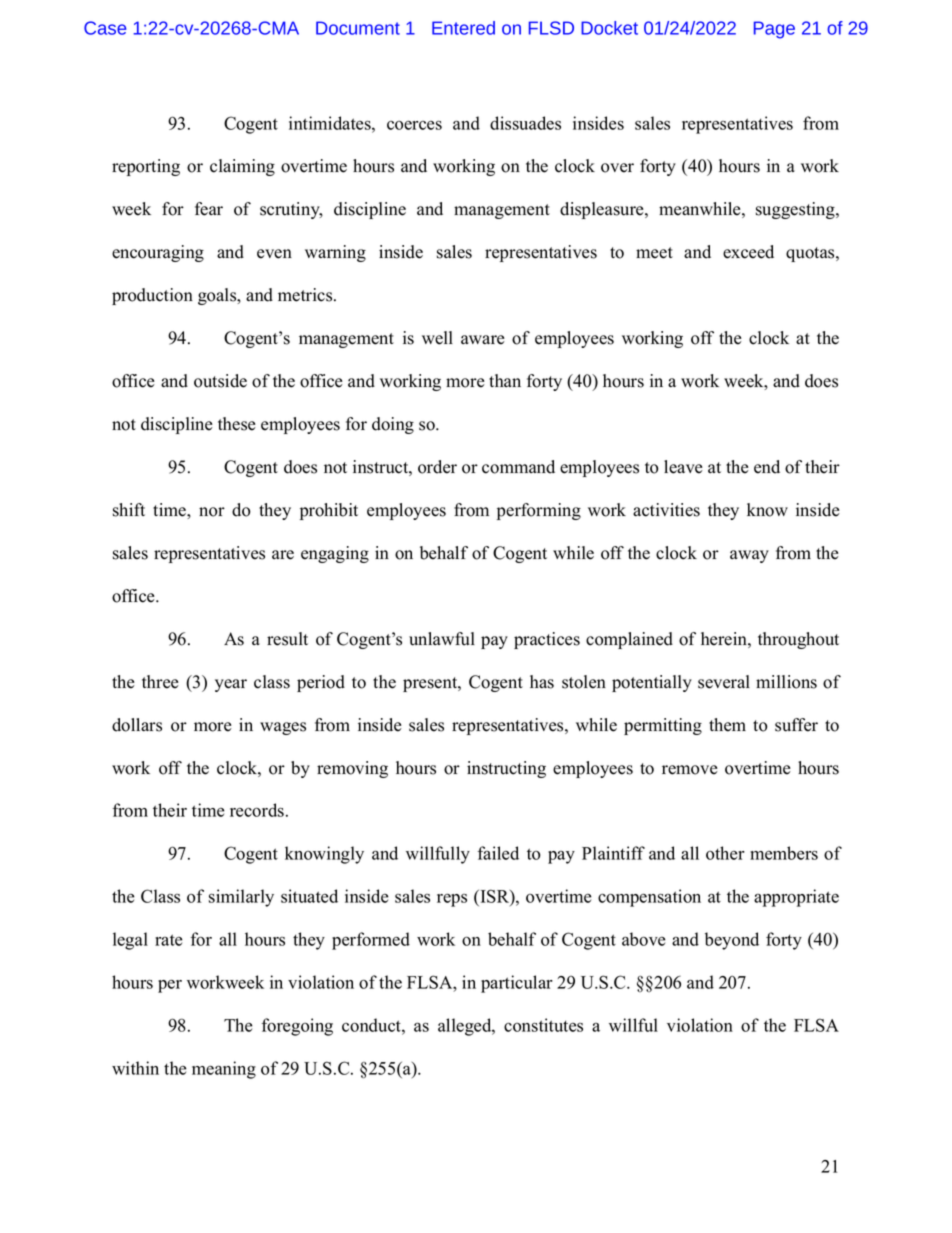  What do you see at coordinates (224, 1070) in the page?
I see `meaning` at bounding box center [224, 1070].
